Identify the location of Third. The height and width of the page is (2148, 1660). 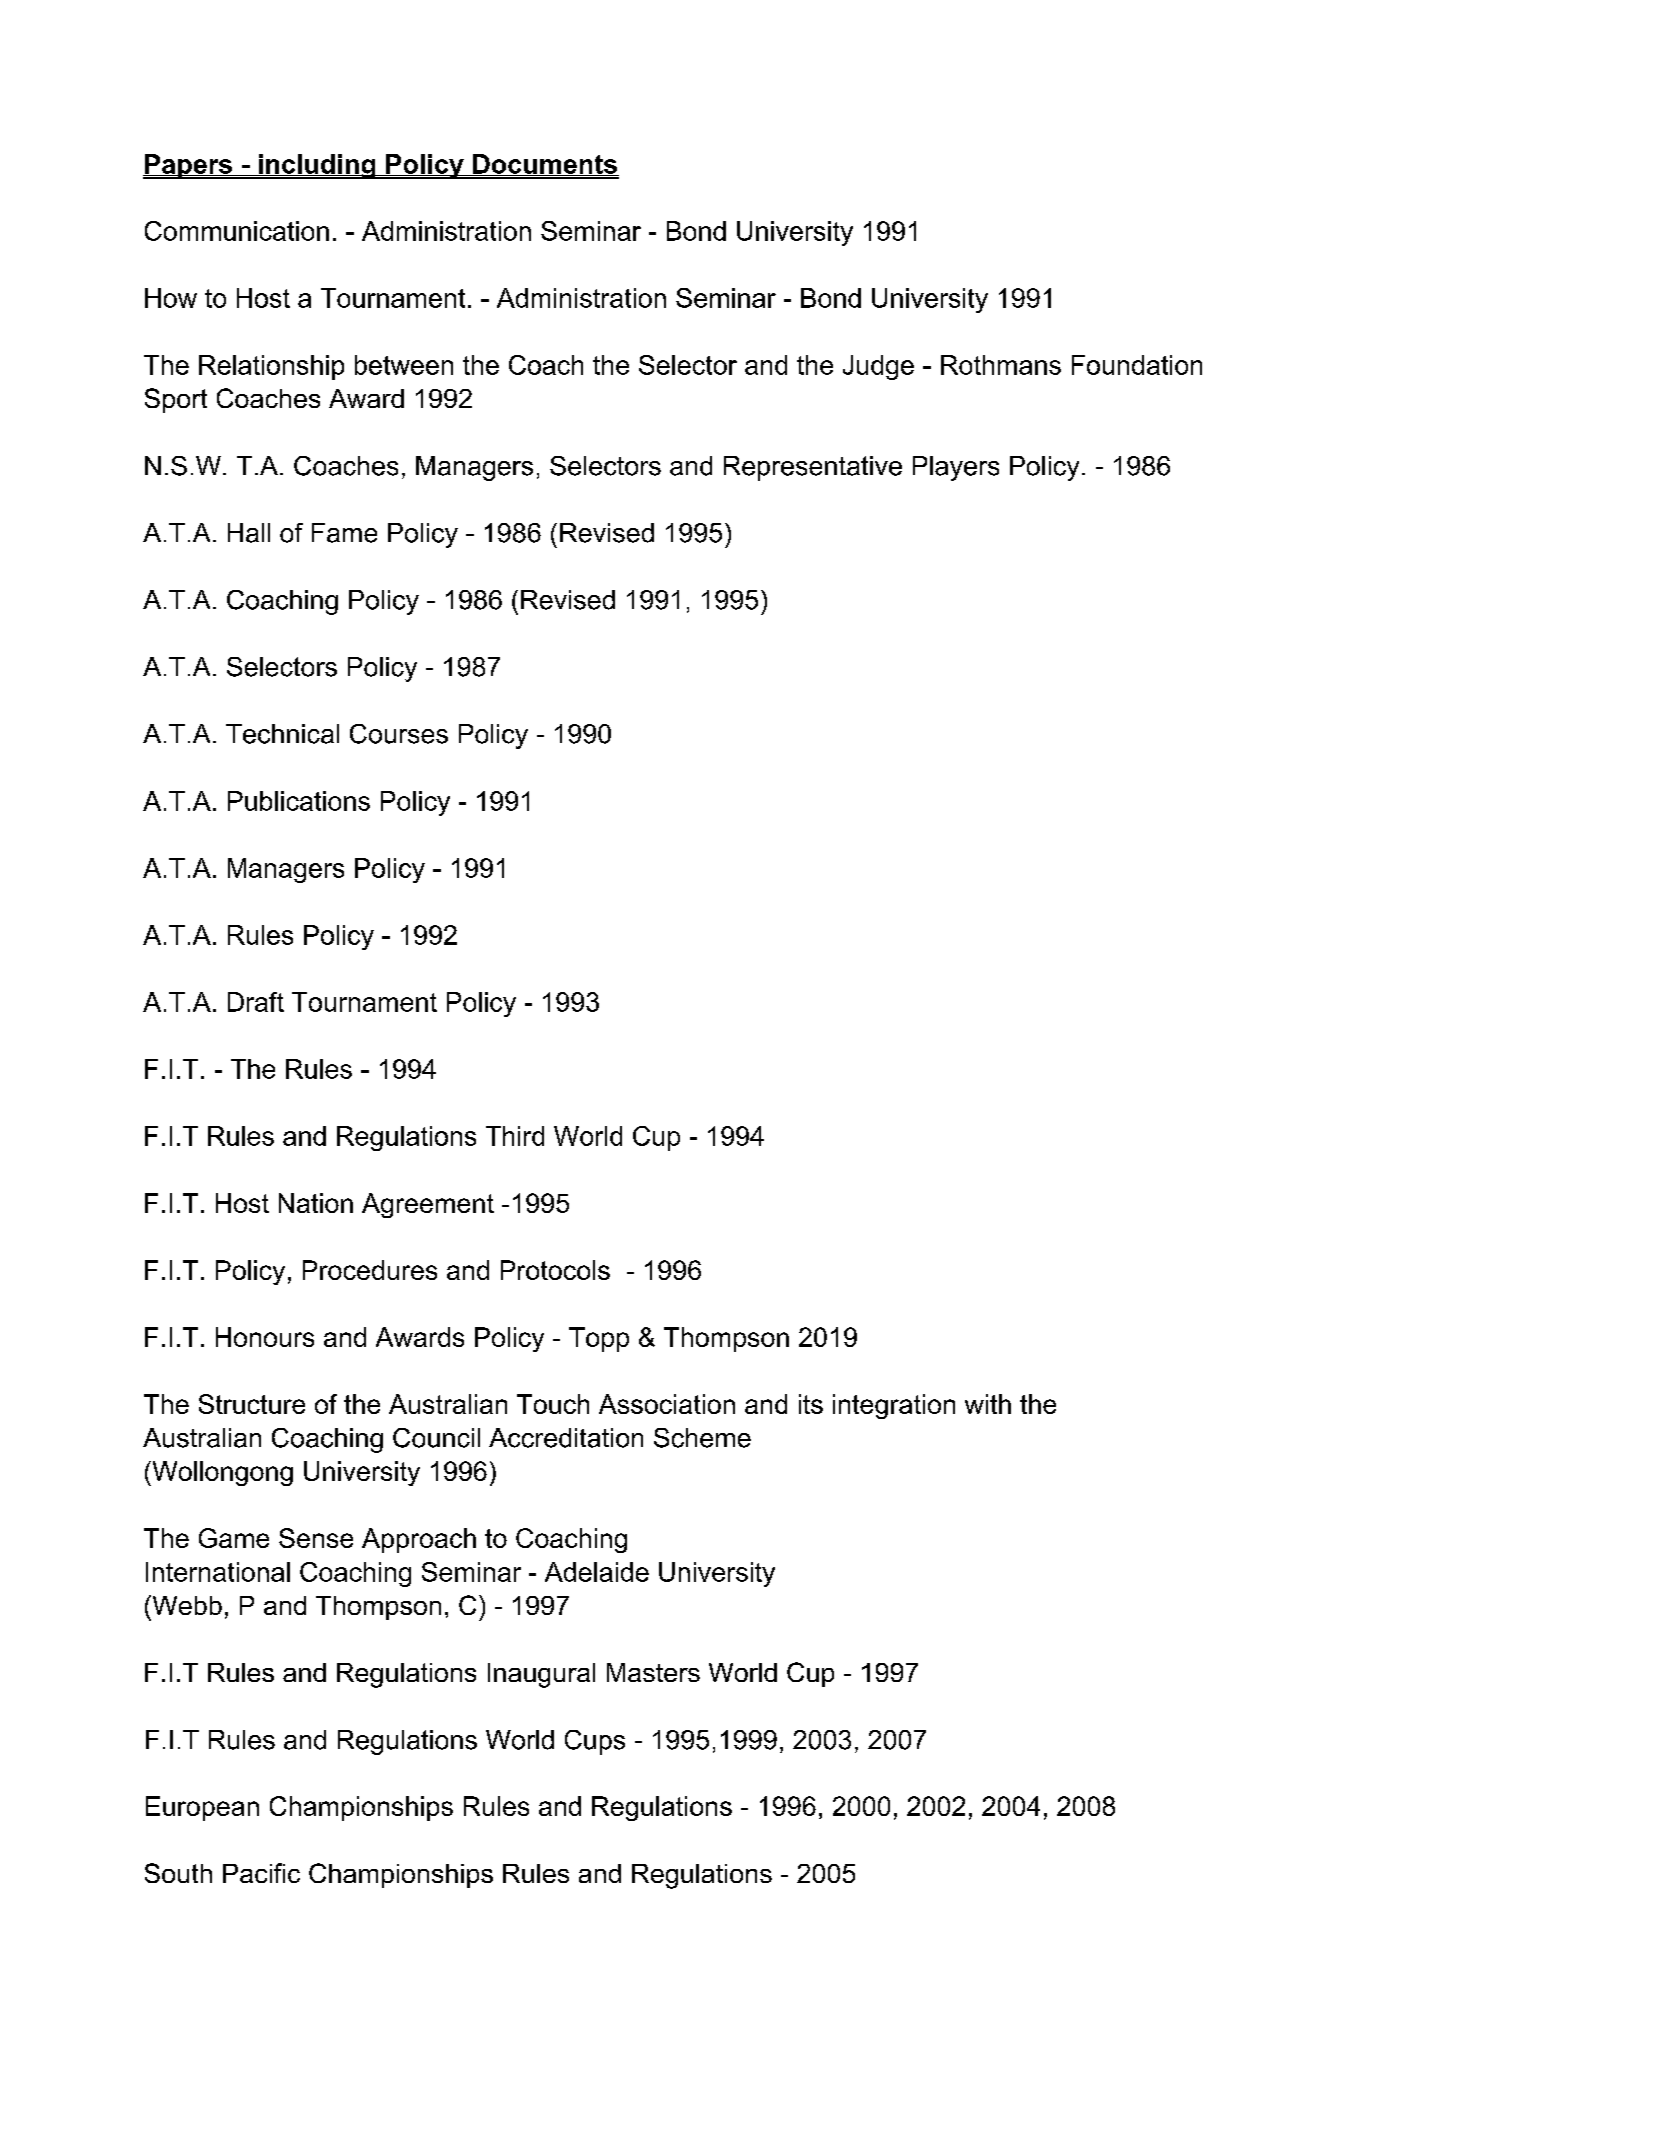
(515, 1136).
